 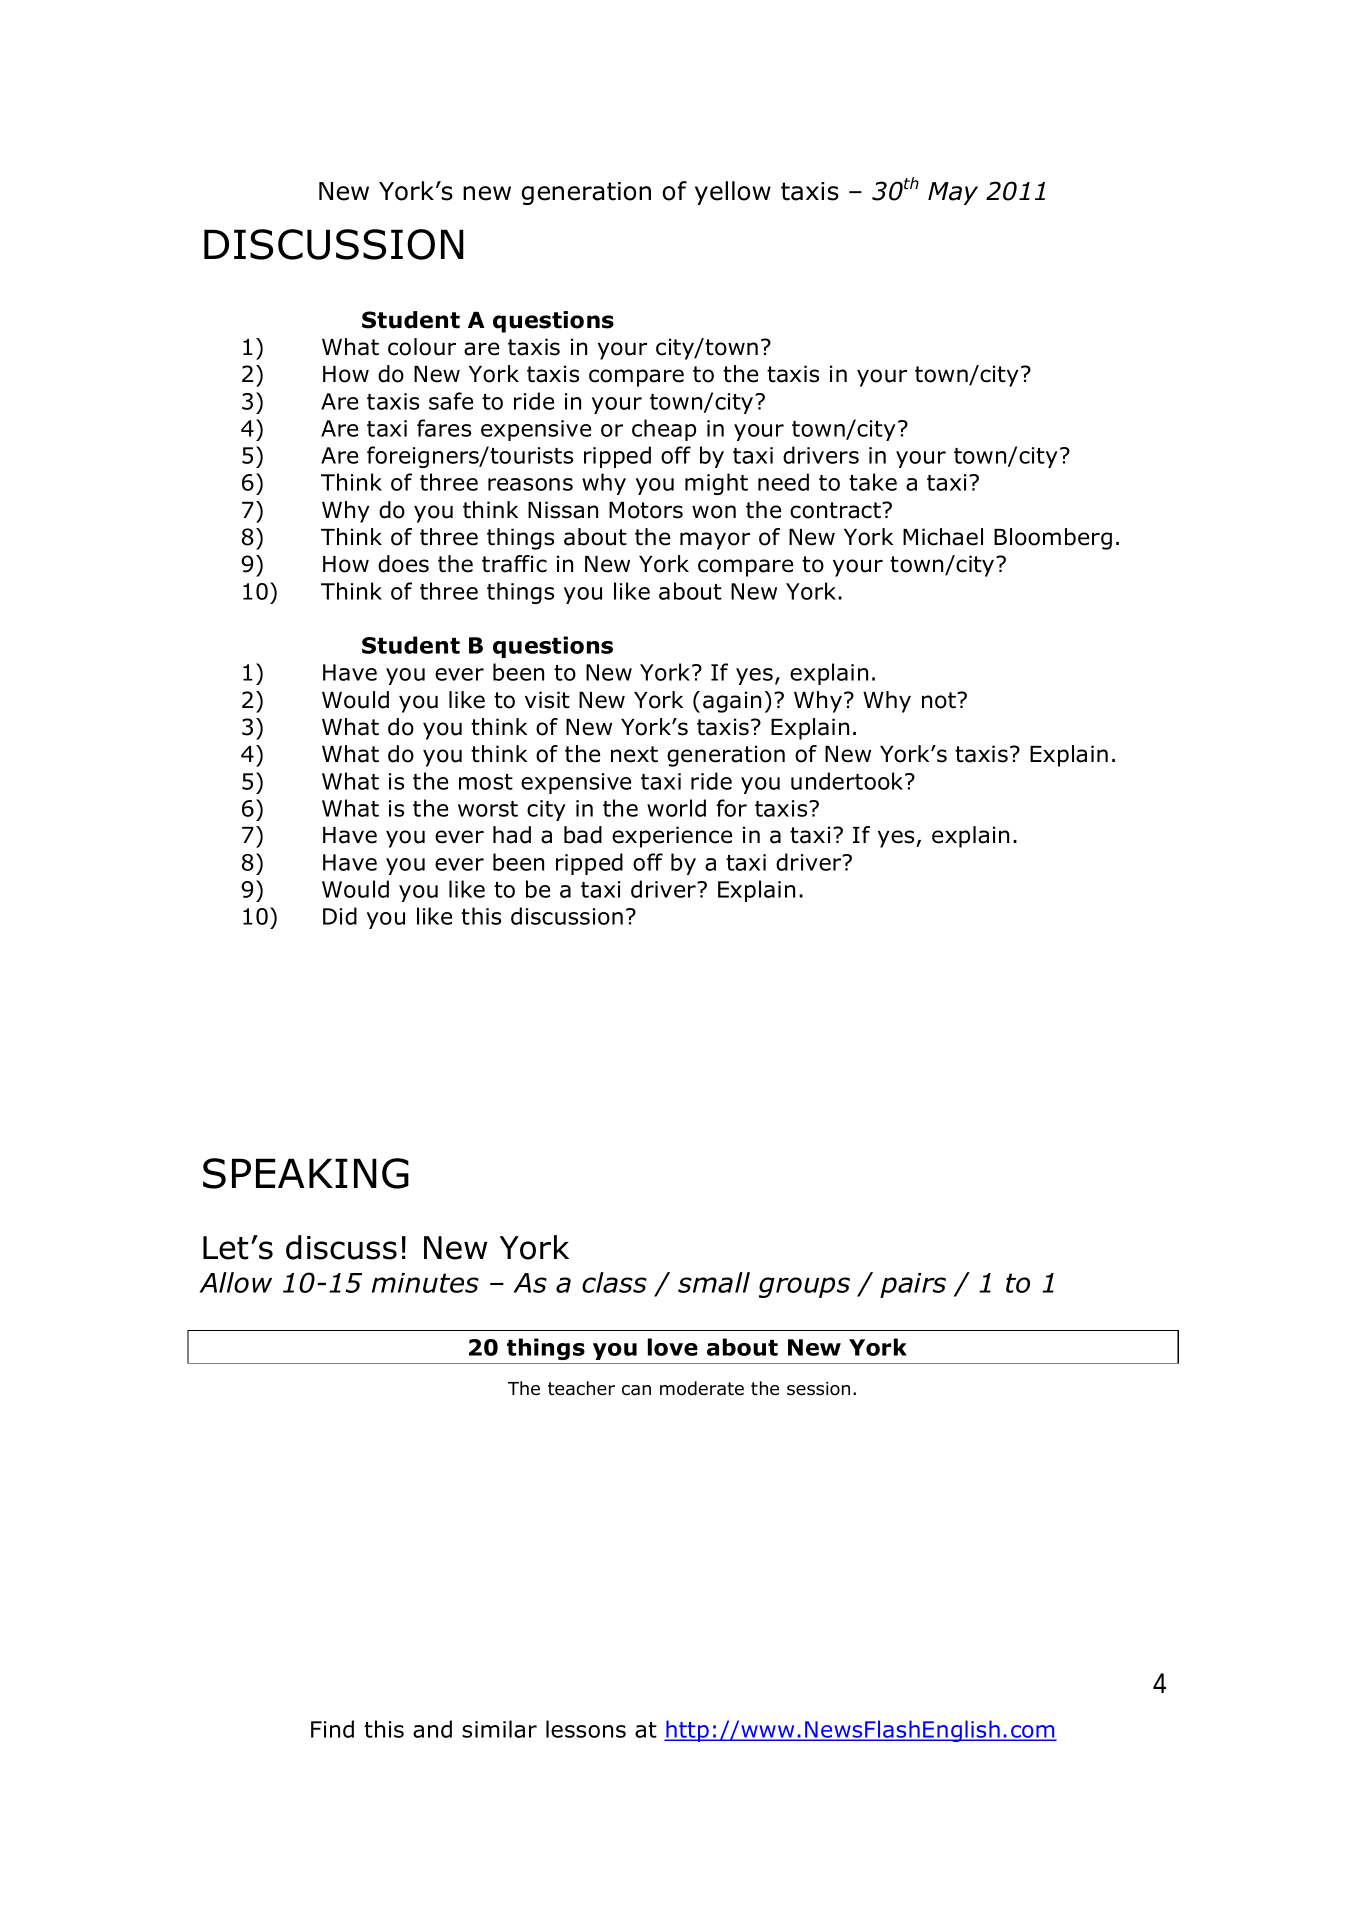 What do you see at coordinates (306, 1173) in the screenshot?
I see `SPEAKING` at bounding box center [306, 1173].
